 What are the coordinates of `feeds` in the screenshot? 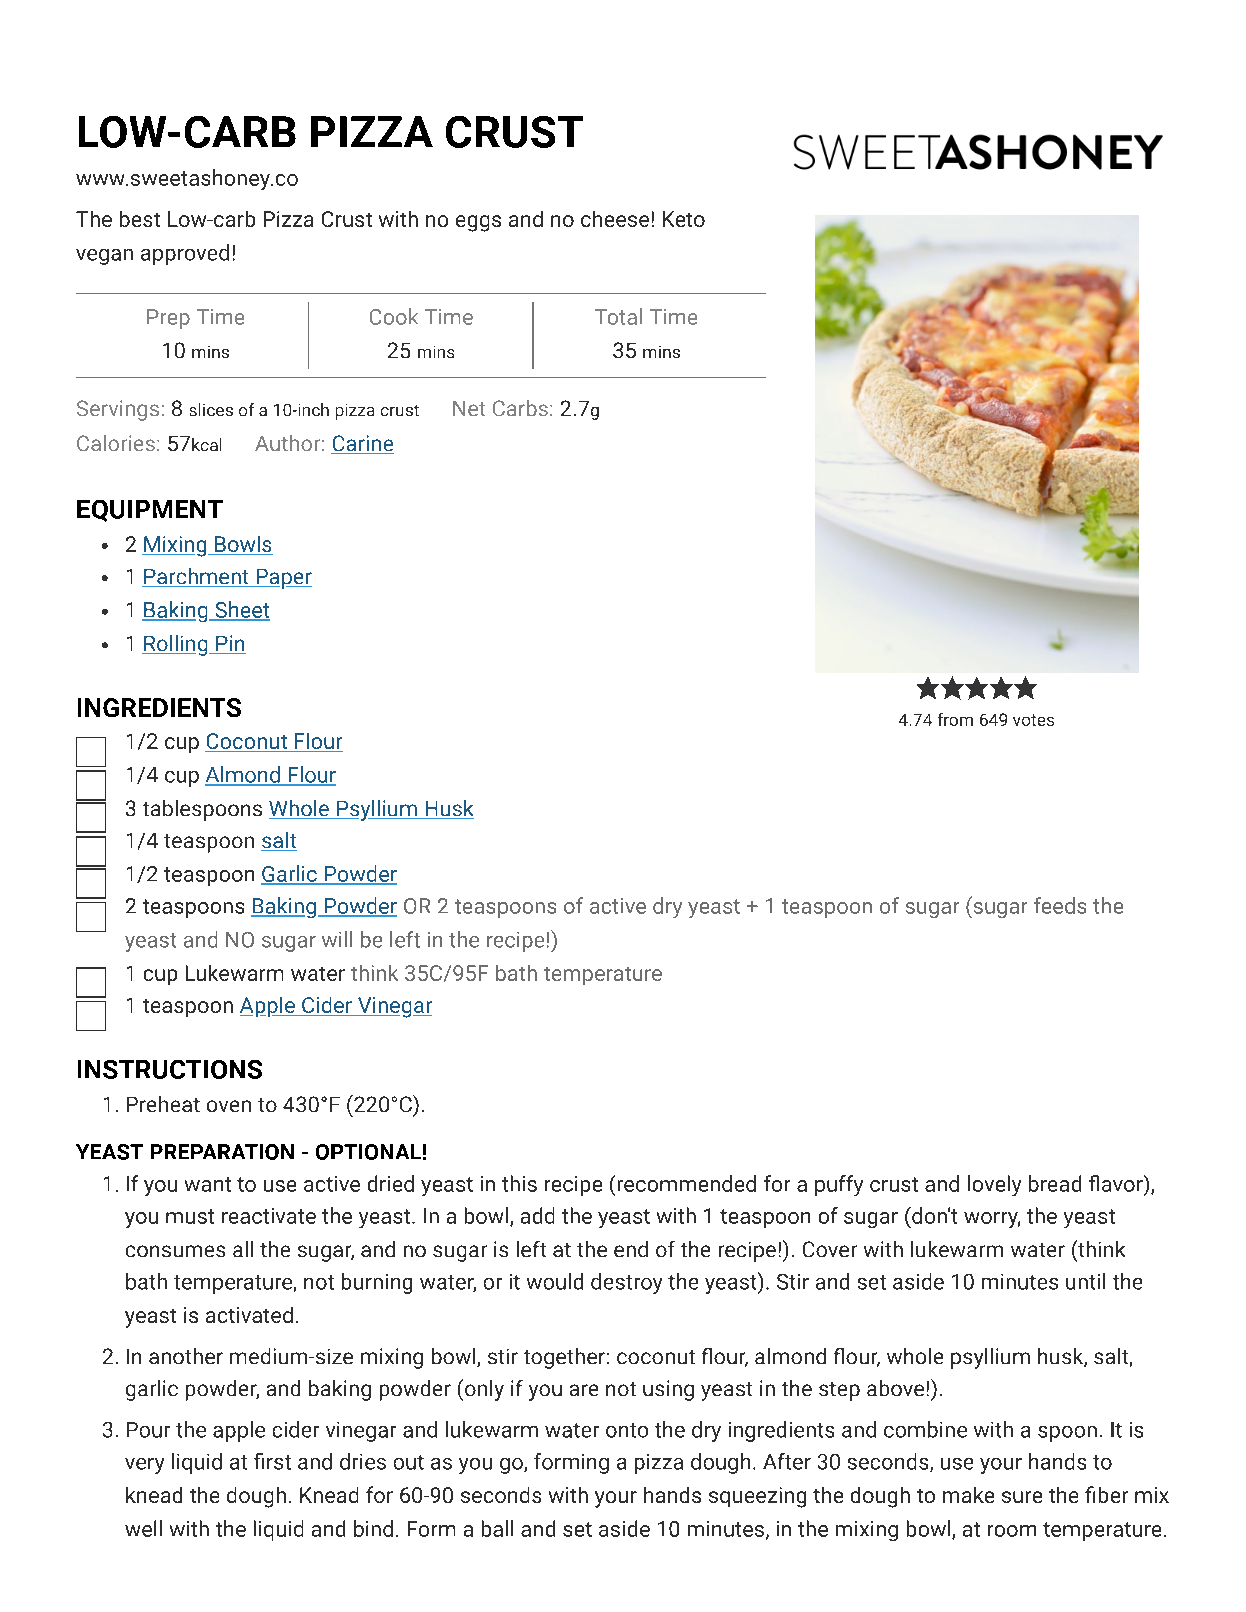 It's located at (1060, 905).
